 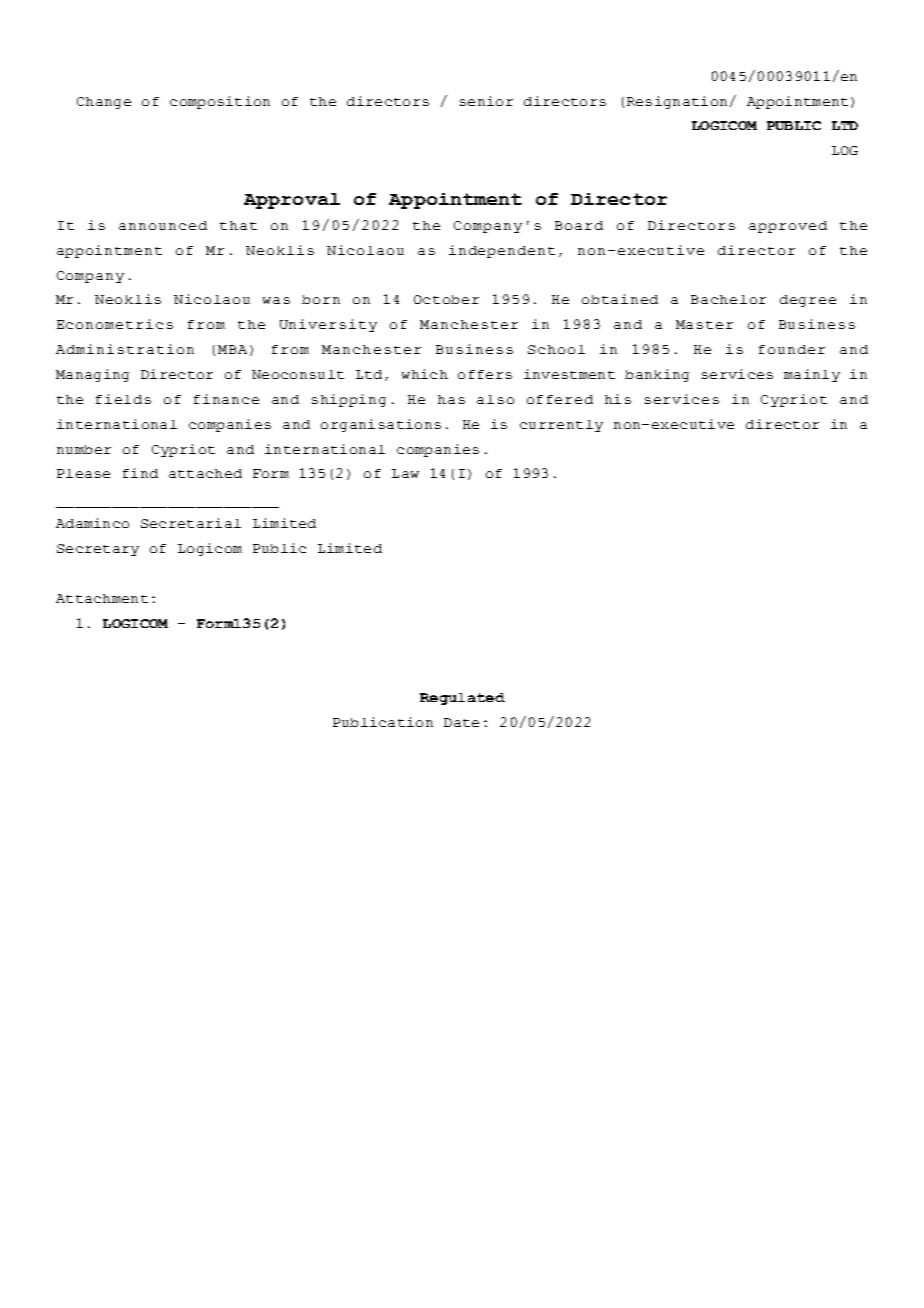 I want to click on October, so click(x=446, y=299).
